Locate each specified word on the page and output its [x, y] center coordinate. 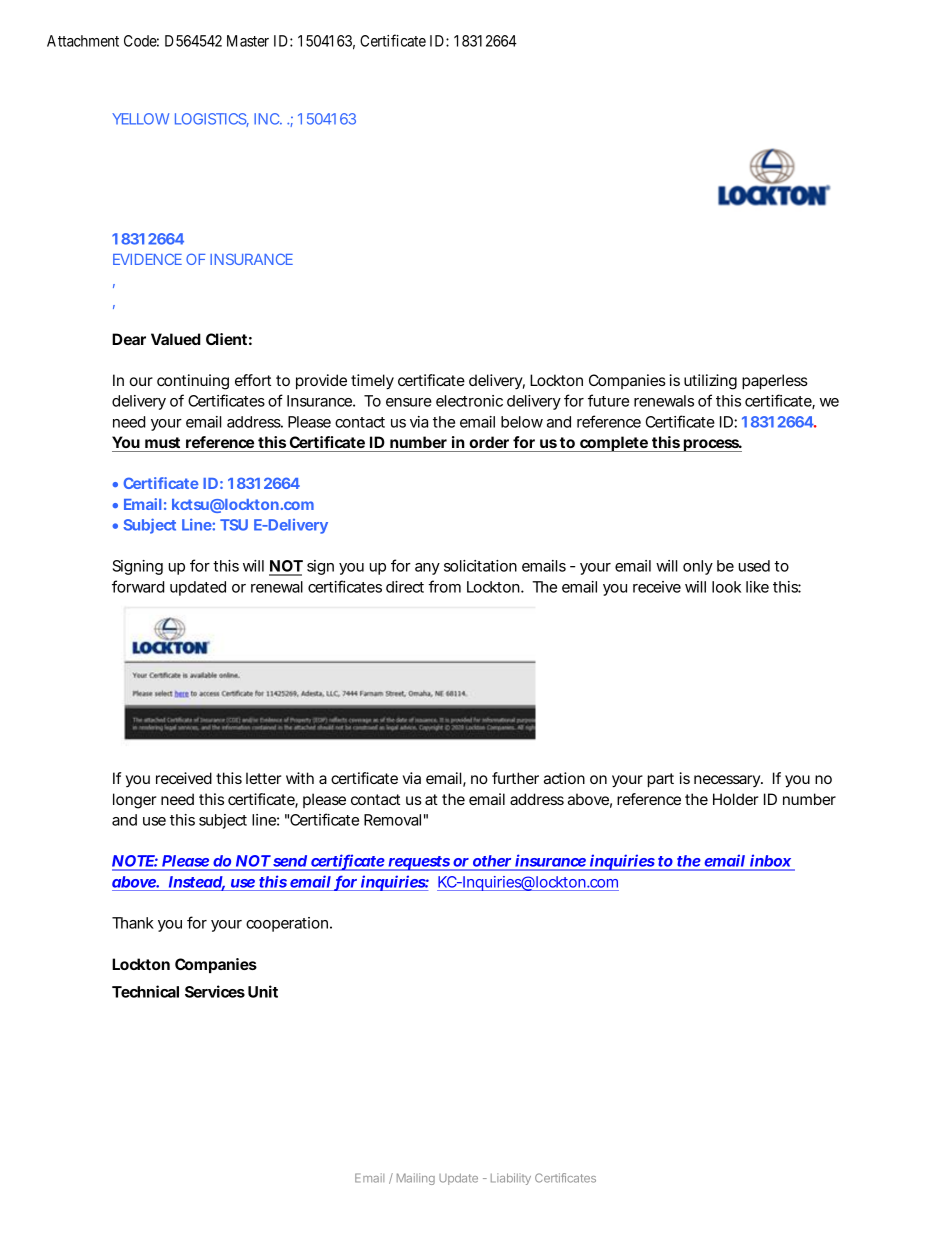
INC [267, 119]
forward [138, 586]
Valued [176, 339]
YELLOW [140, 119]
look [726, 587]
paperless [775, 381]
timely [372, 382]
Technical [145, 991]
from [444, 586]
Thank [133, 923]
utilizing [710, 382]
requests [419, 863]
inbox [770, 862]
